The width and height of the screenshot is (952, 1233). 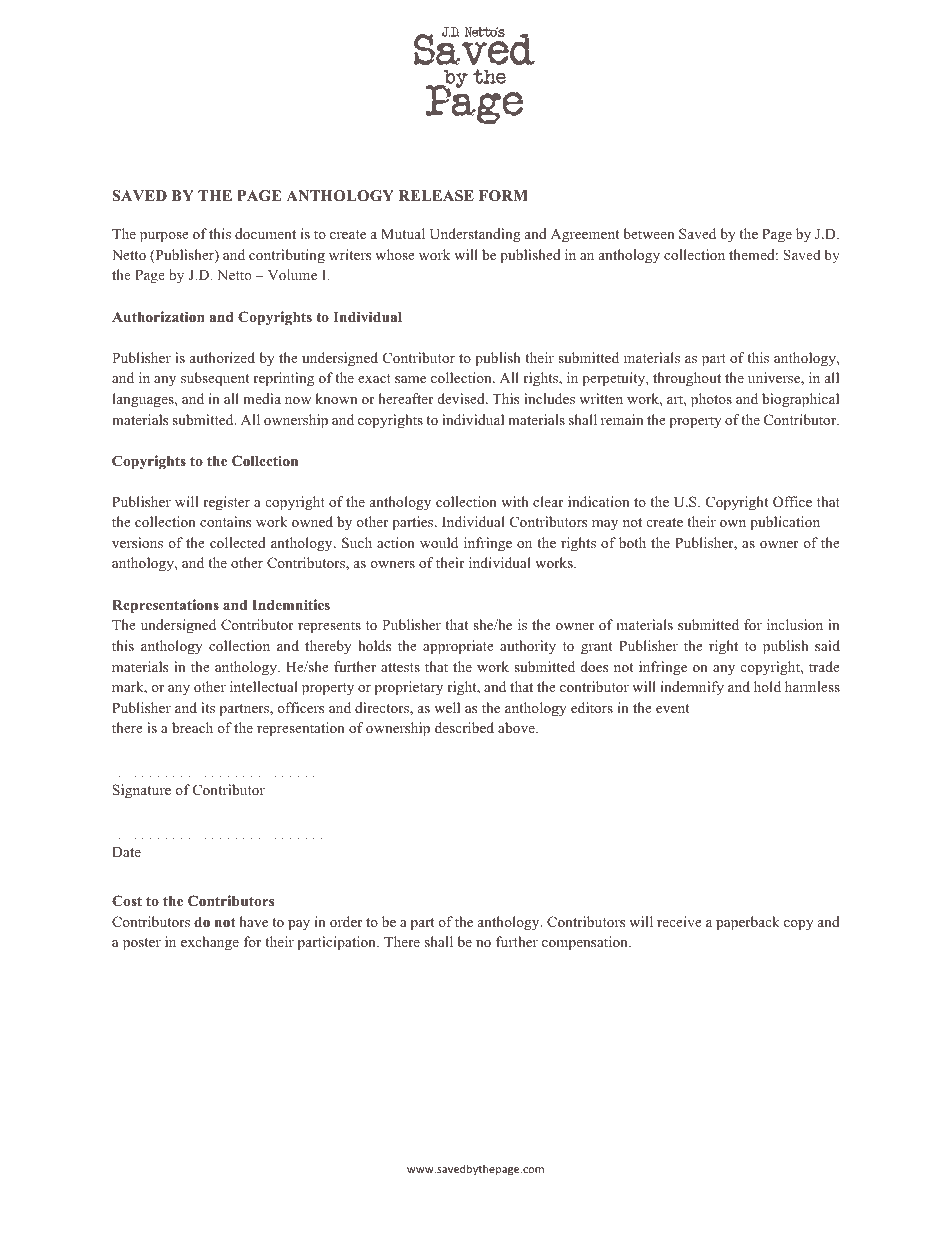 I want to click on devised, so click(x=462, y=398).
